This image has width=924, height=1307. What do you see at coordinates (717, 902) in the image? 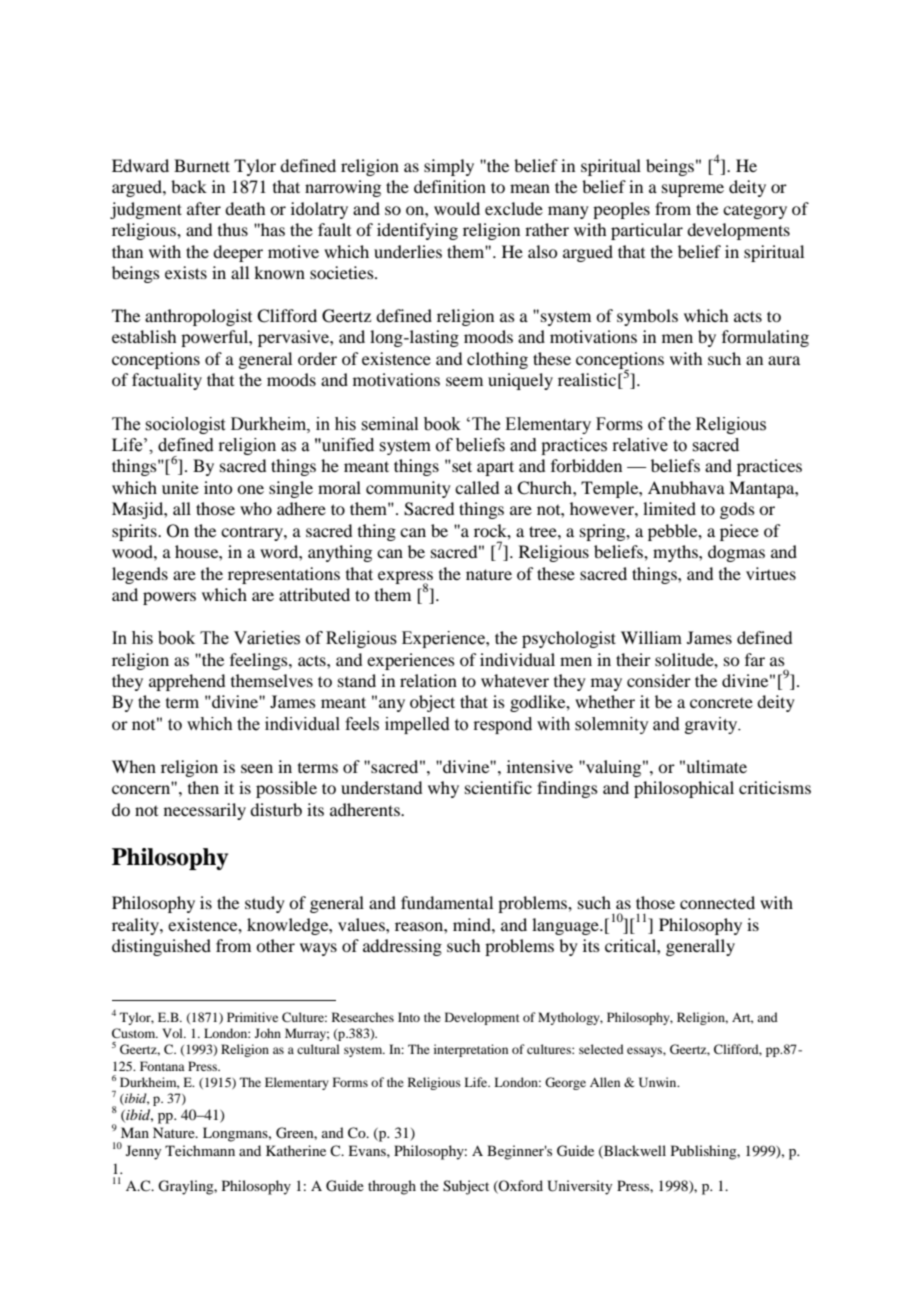
I see `connected` at bounding box center [717, 902].
